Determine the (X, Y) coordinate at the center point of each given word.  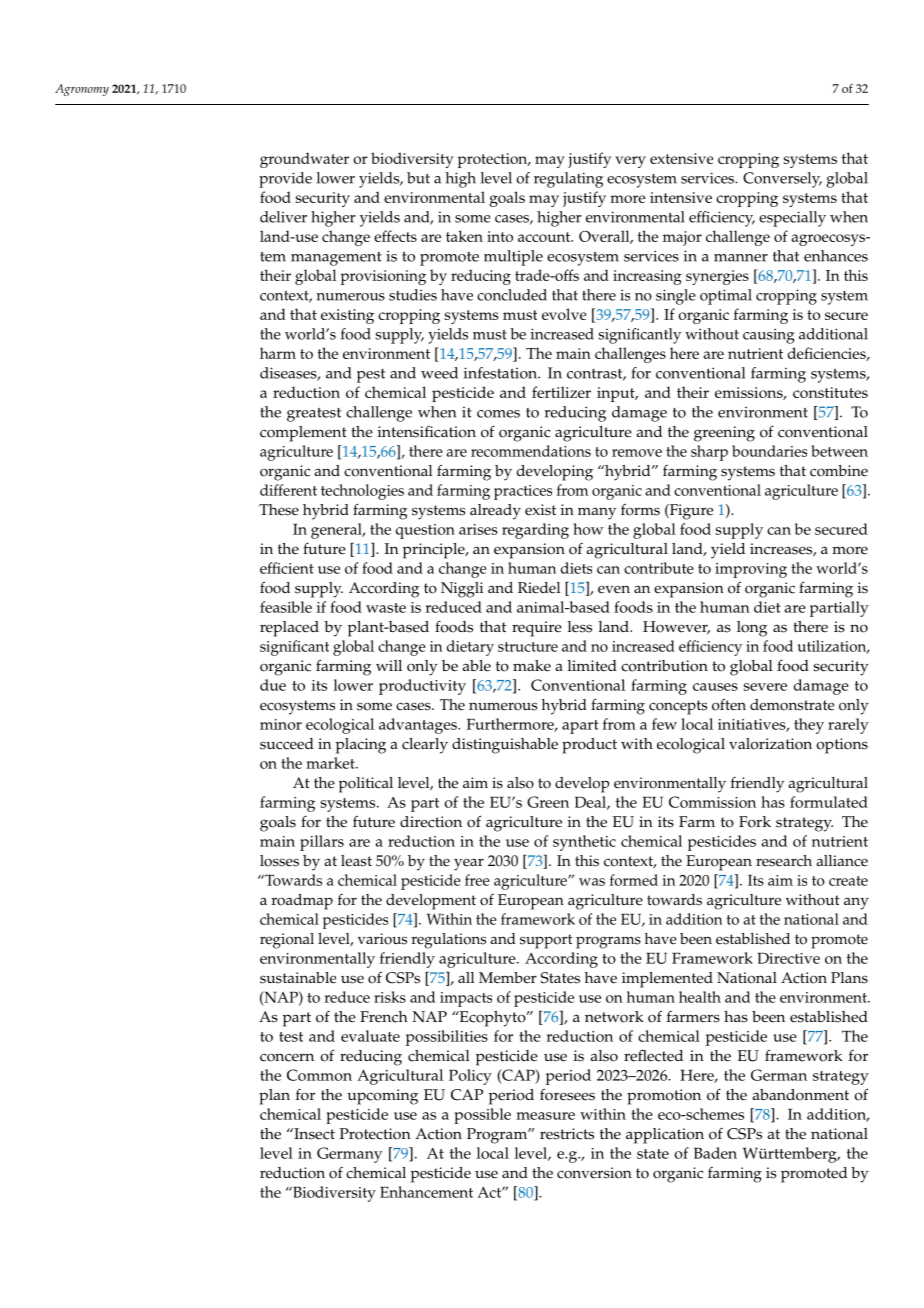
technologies (362, 492)
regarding (535, 531)
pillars (322, 843)
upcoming (382, 1097)
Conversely (782, 180)
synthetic (584, 843)
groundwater (304, 160)
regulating (568, 180)
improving (751, 570)
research (784, 861)
